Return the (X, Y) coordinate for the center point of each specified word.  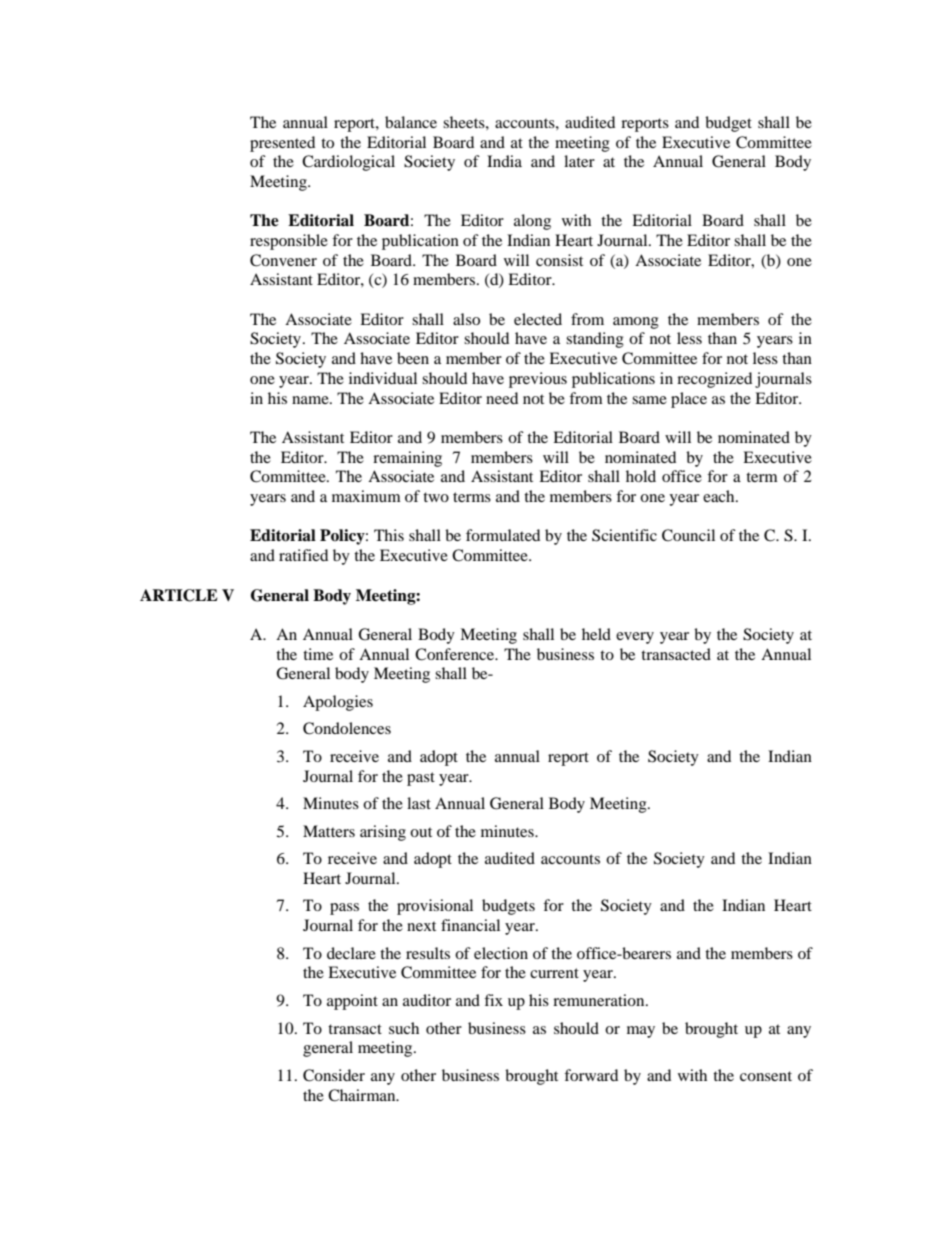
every (635, 638)
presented (282, 144)
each (720, 496)
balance (411, 122)
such (404, 1028)
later (579, 161)
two (436, 497)
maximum (366, 496)
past (421, 779)
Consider (334, 1075)
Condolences (347, 728)
